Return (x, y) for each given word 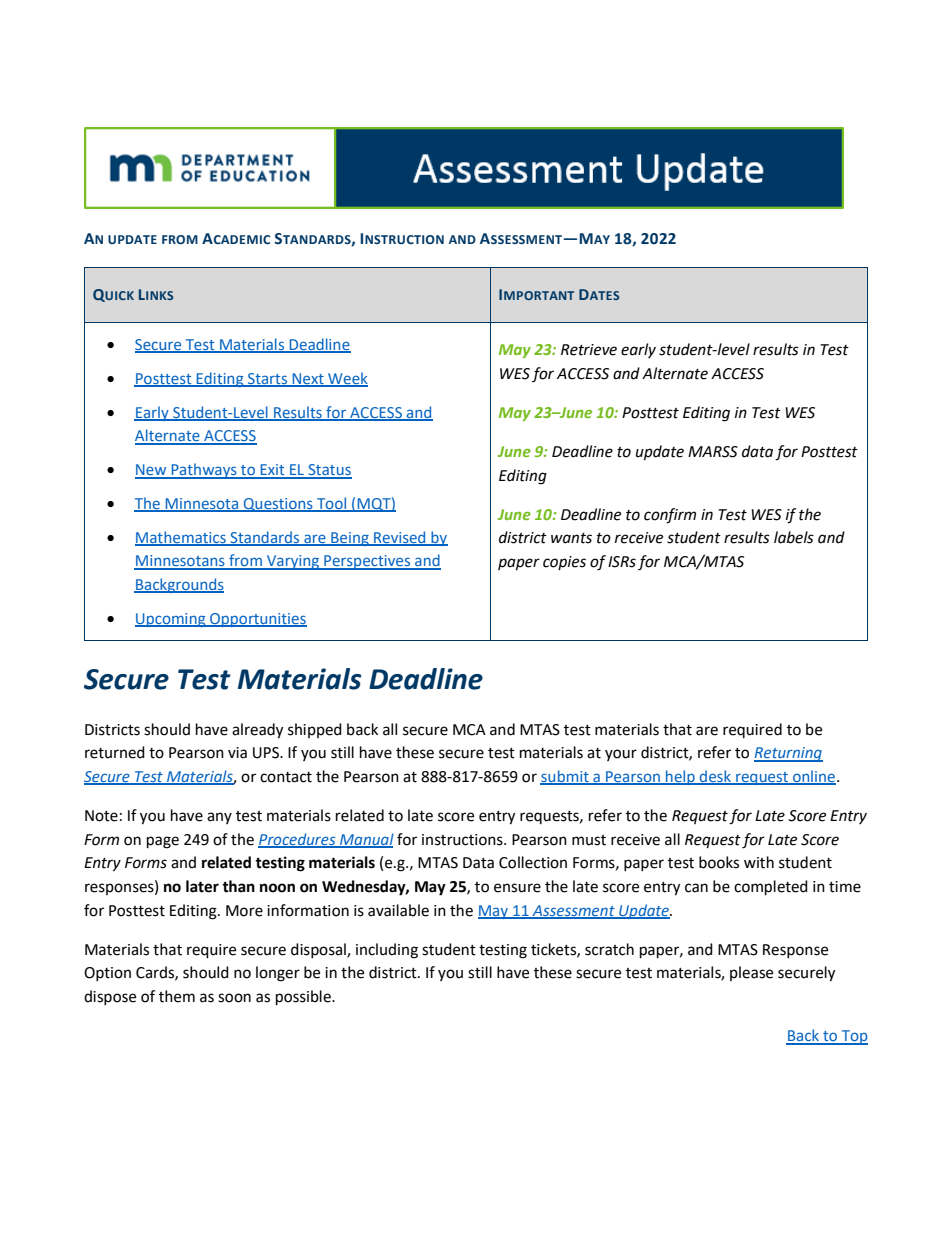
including (387, 951)
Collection (533, 862)
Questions (278, 505)
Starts (268, 379)
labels (794, 537)
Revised (400, 538)
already (257, 731)
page (163, 842)
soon (234, 998)
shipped (315, 730)
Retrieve (589, 350)
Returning (788, 754)
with (759, 862)
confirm (670, 516)
